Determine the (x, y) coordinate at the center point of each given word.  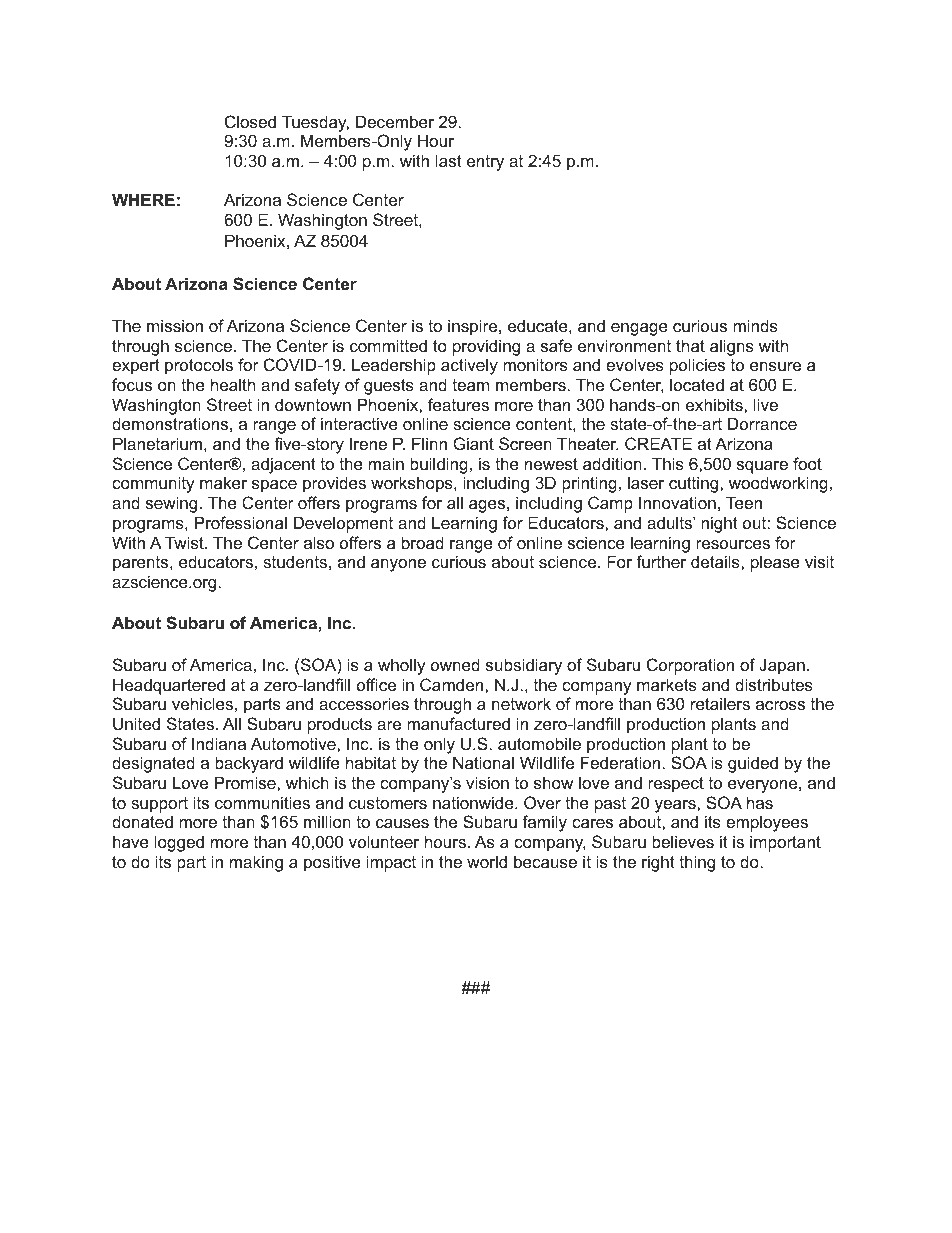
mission (175, 325)
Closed (250, 121)
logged (179, 843)
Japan (782, 666)
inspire (474, 327)
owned (455, 664)
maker (223, 482)
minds (755, 325)
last (449, 160)
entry (485, 163)
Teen (744, 502)
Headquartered (169, 686)
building (439, 465)
